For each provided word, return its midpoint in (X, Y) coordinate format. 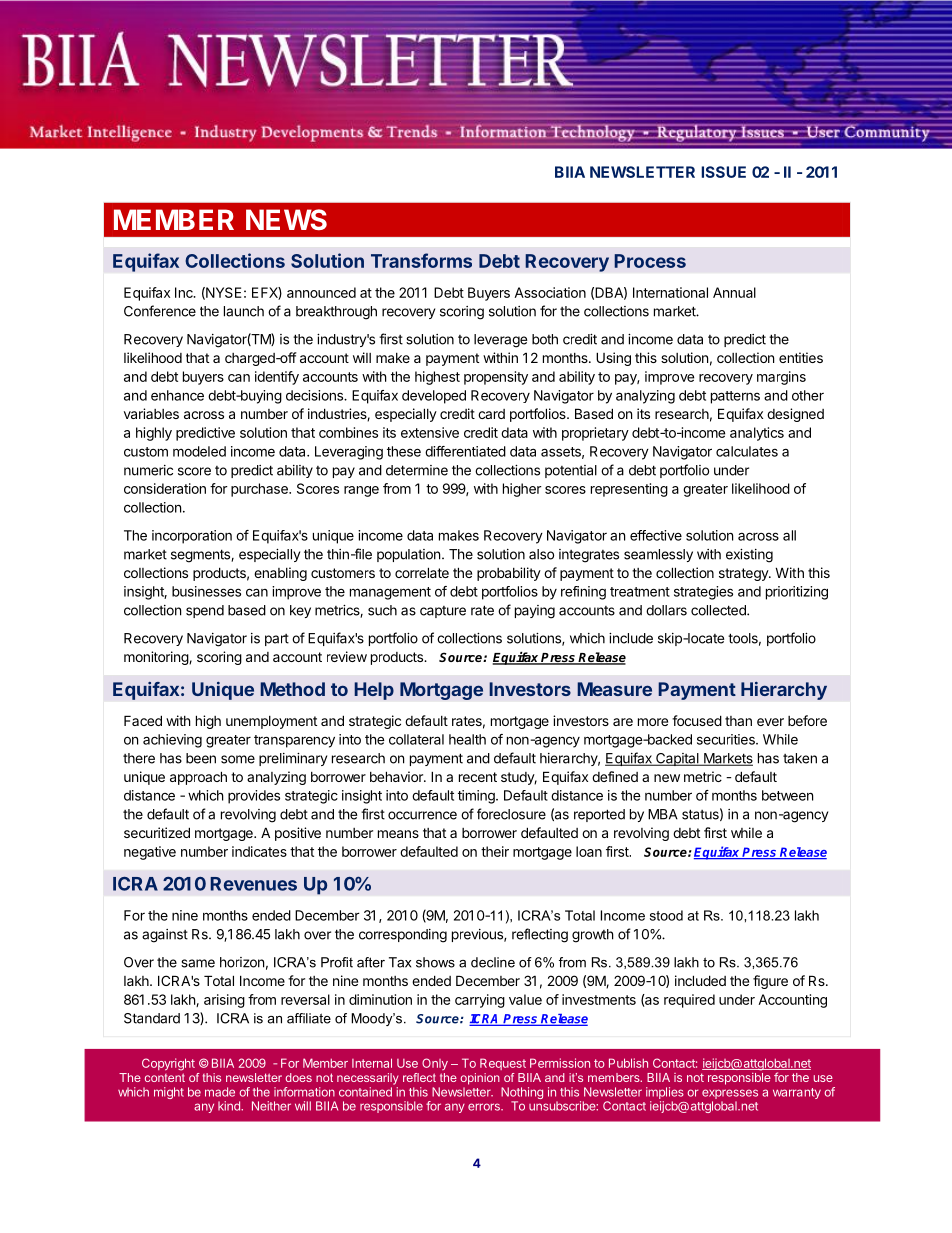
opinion (480, 1079)
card (491, 414)
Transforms (421, 260)
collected (719, 610)
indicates (259, 851)
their (495, 851)
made (220, 1092)
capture (443, 612)
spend (205, 611)
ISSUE (723, 172)
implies (665, 1093)
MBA (663, 814)
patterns (735, 397)
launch (244, 311)
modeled (199, 451)
